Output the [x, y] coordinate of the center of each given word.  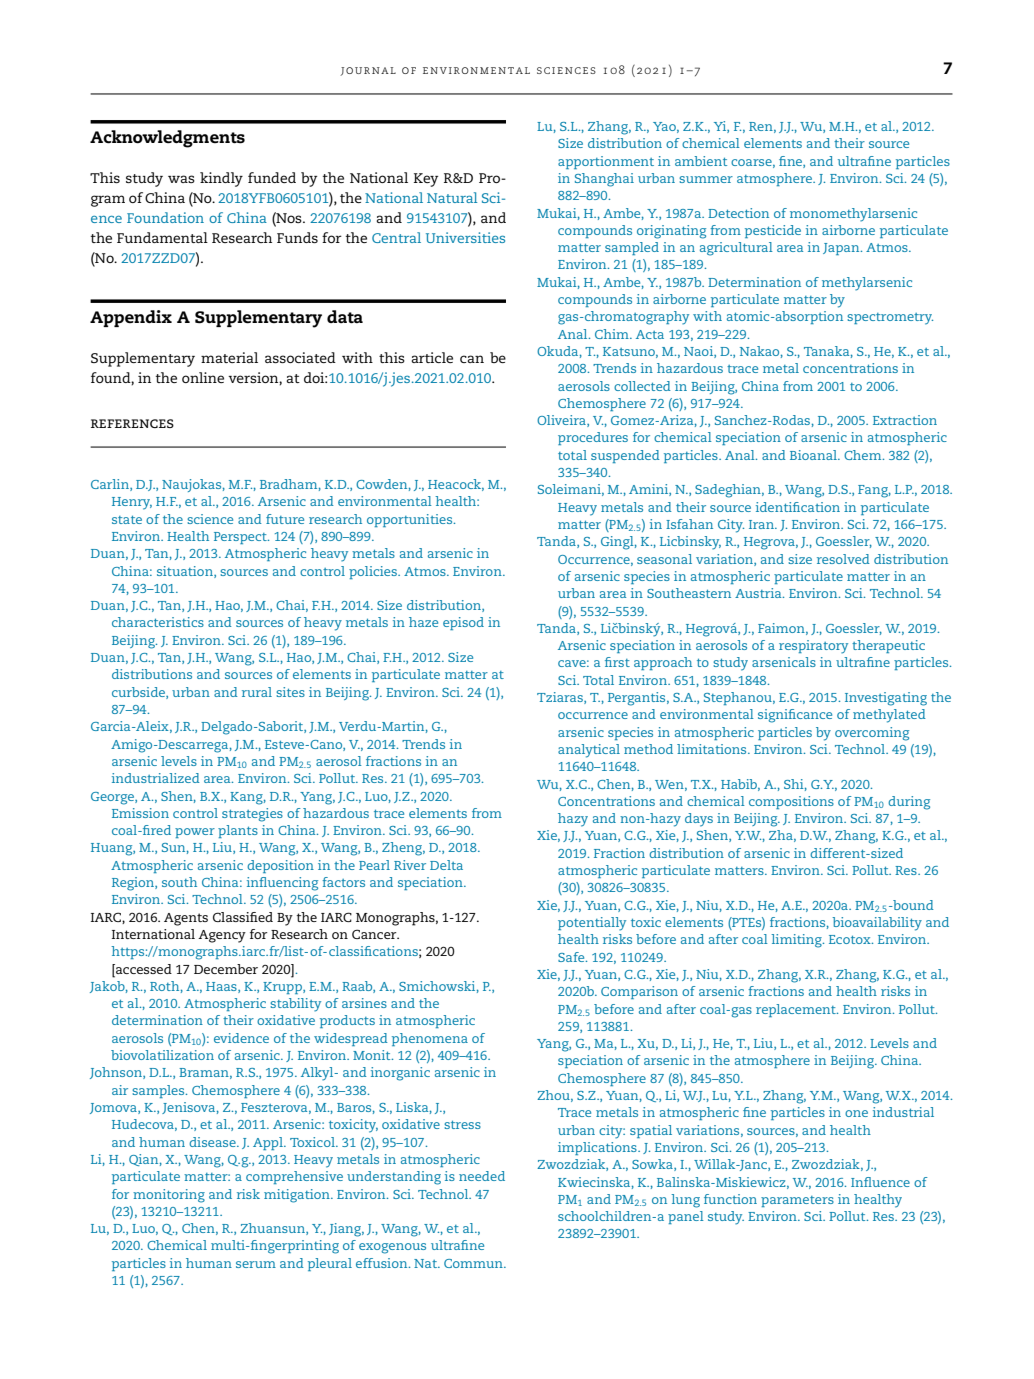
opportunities [411, 520]
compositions [791, 802]
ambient [701, 161]
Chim [613, 334]
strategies [252, 815]
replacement [797, 1010]
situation [186, 572]
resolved [843, 559]
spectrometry [890, 319]
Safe [572, 957]
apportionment [606, 162]
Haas [222, 987]
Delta [446, 865]
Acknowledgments [167, 139]
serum [256, 1264]
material [229, 357]
